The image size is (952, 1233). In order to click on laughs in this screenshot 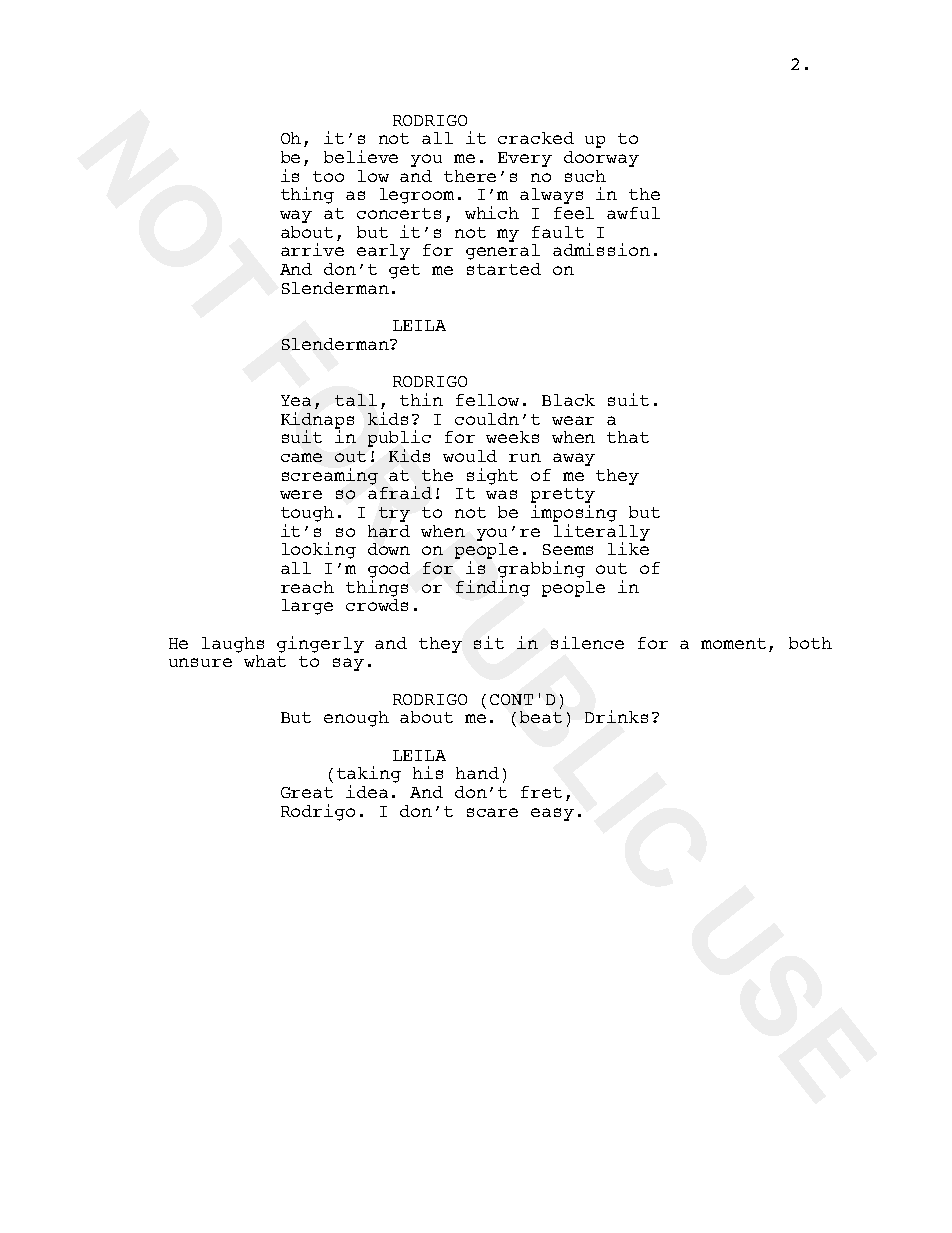, I will do `click(233, 645)`.
